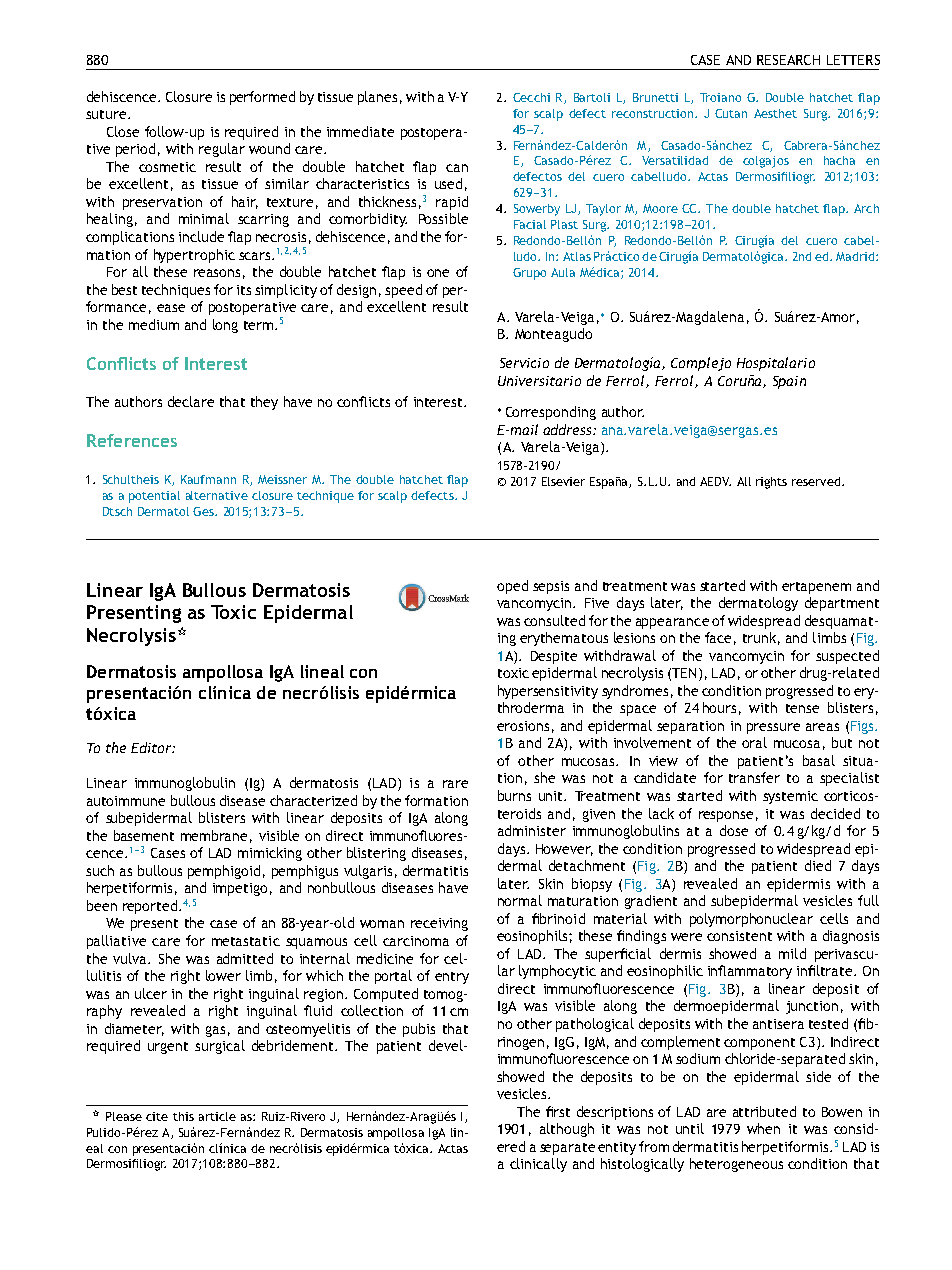 This screenshot has width=952, height=1270. Describe the element at coordinates (853, 60) in the screenshot. I see `LETTERS` at that location.
